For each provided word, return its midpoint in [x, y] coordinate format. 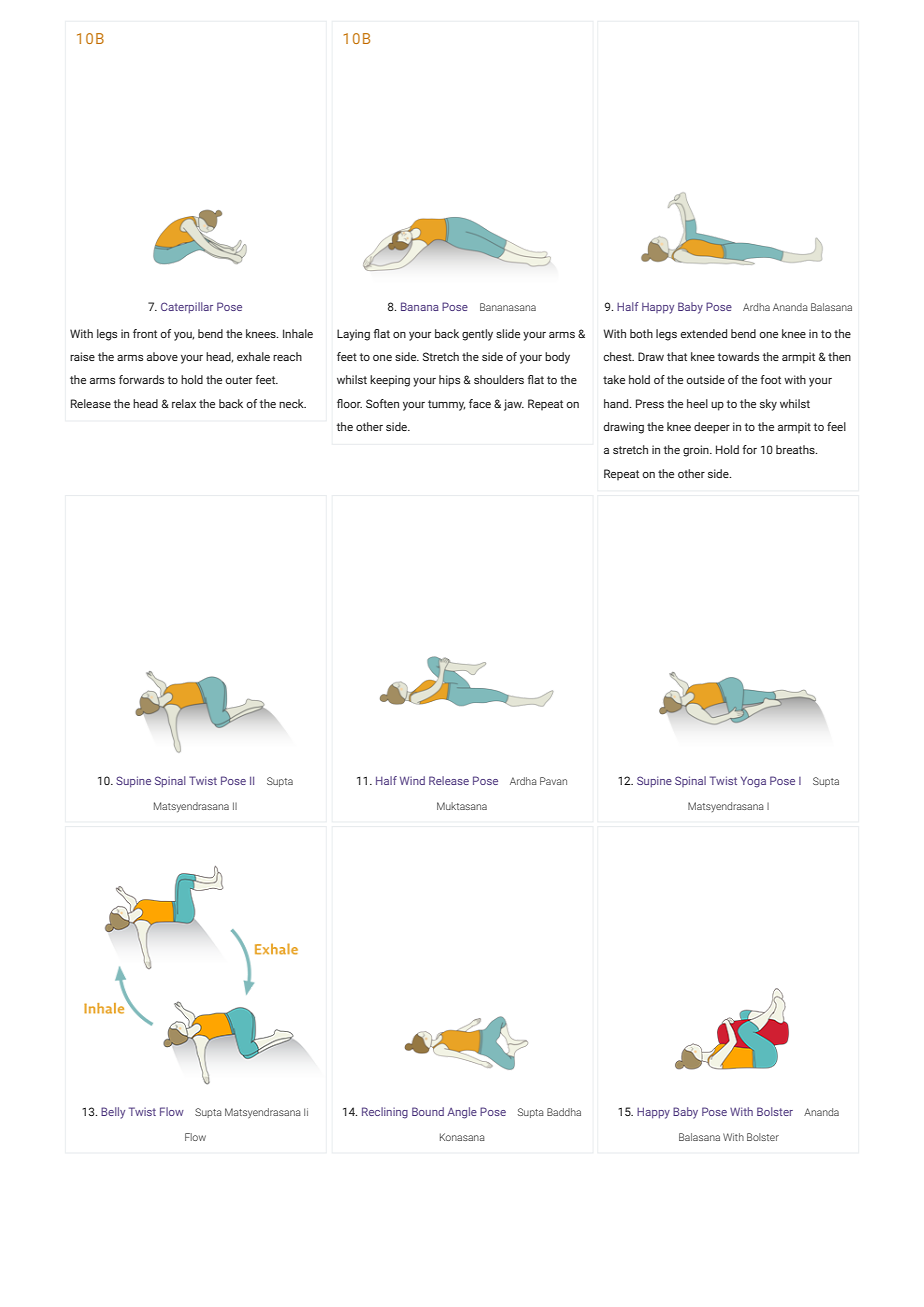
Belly [113, 1113]
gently [477, 335]
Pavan [553, 781]
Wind [412, 780]
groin [697, 451]
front [145, 333]
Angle [462, 1113]
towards [738, 356]
